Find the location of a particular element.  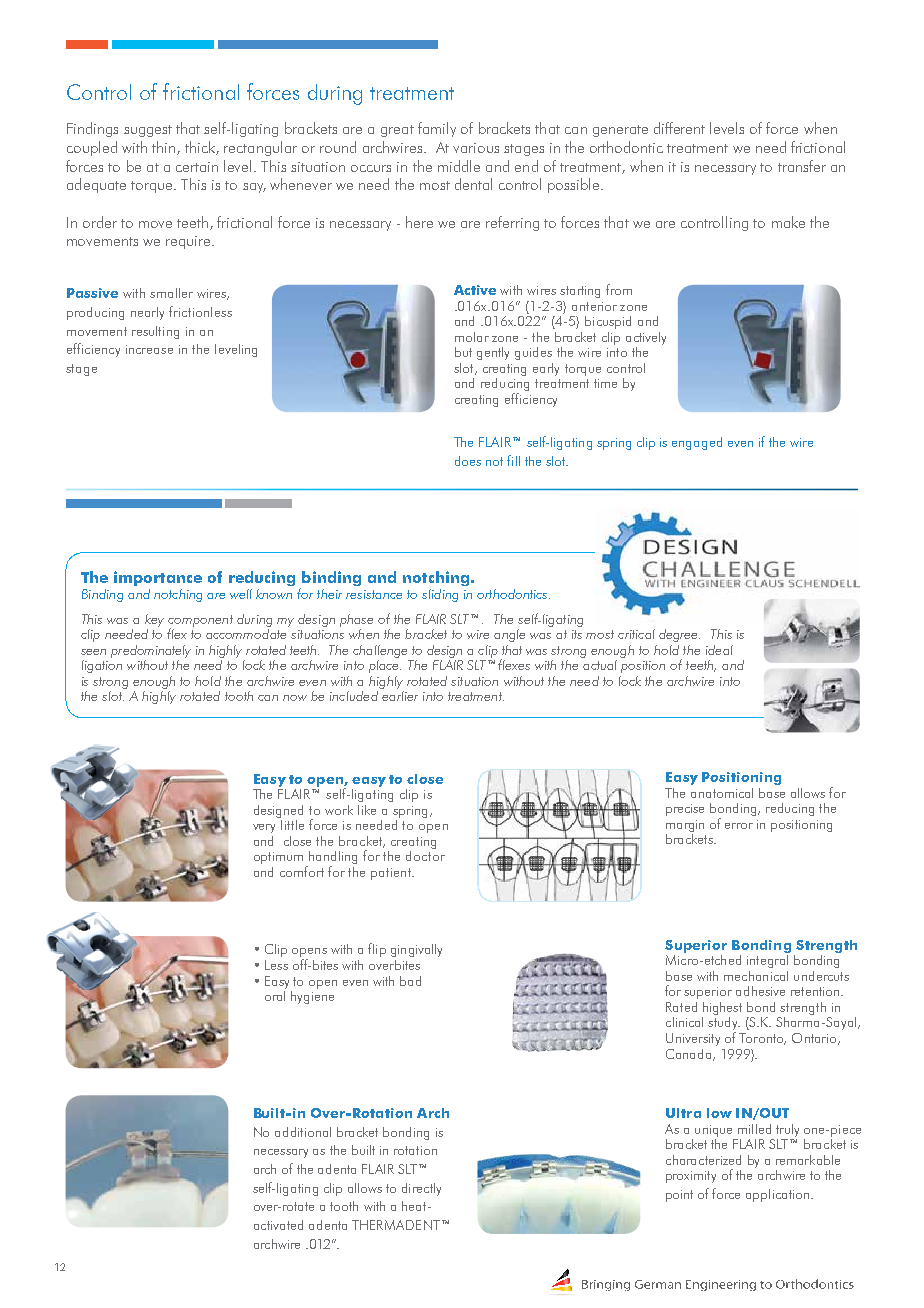

engaged is located at coordinates (697, 443).
